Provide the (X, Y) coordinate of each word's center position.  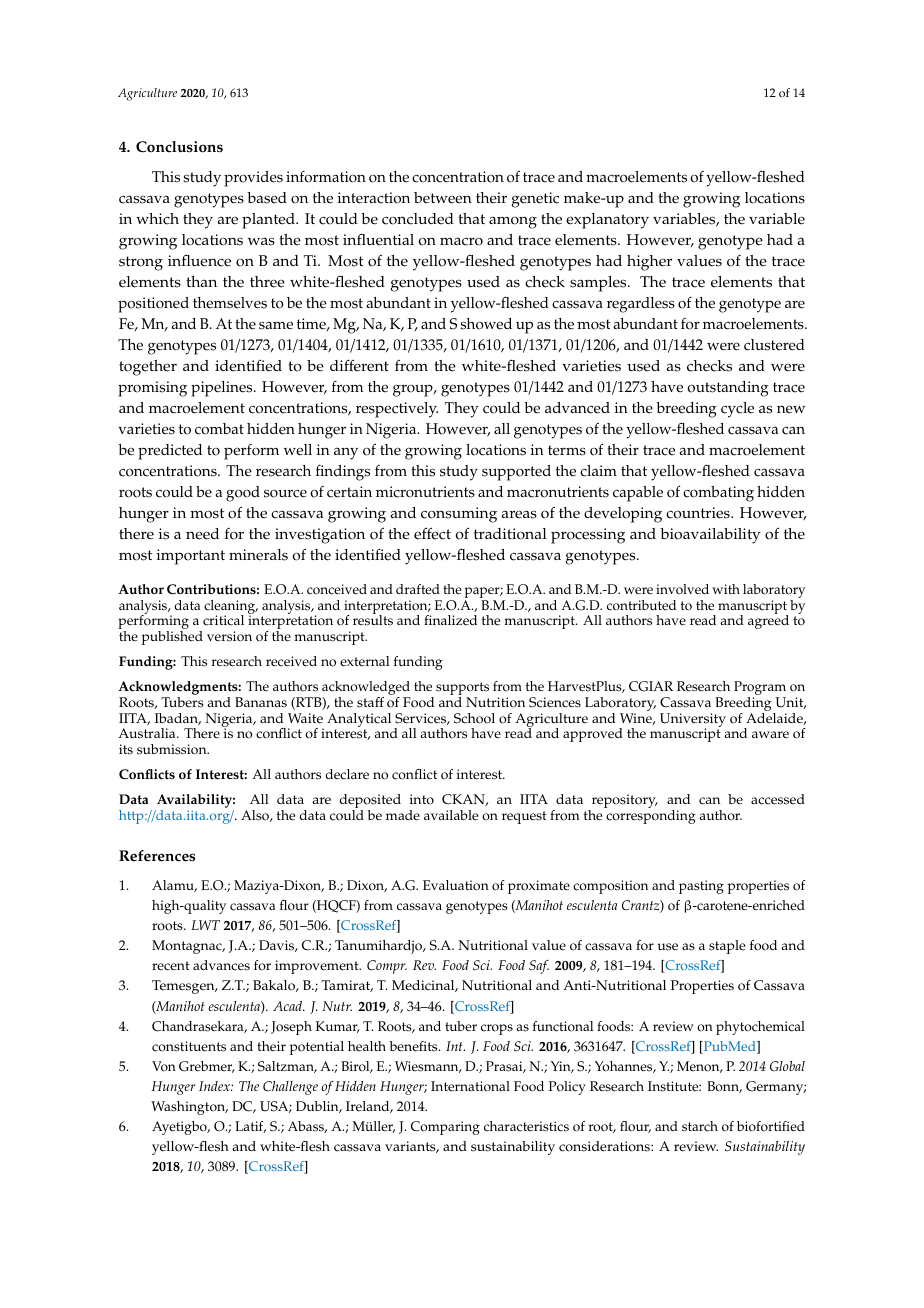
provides (253, 179)
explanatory (607, 221)
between (443, 198)
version (229, 636)
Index (216, 1086)
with (726, 589)
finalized (450, 620)
